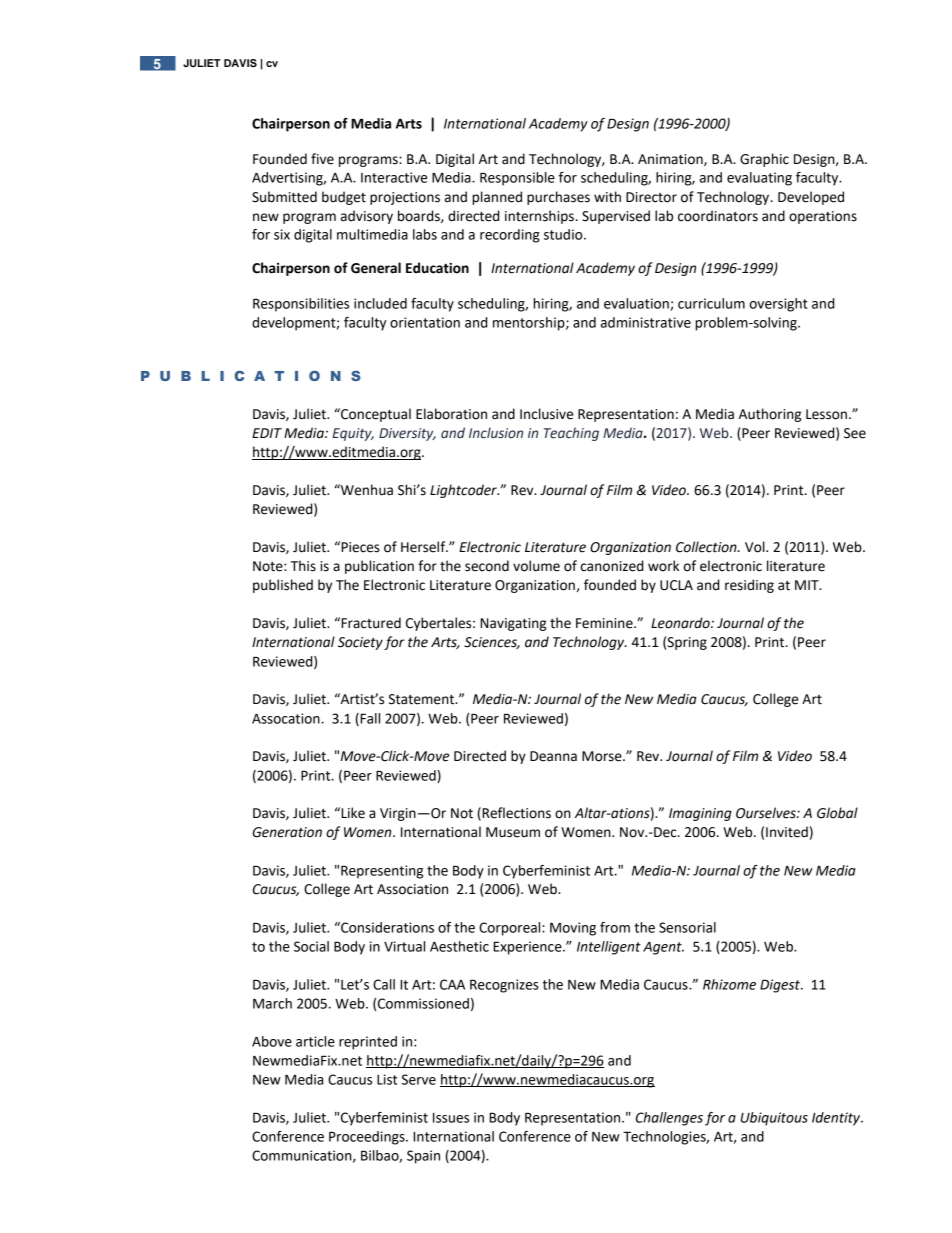  What do you see at coordinates (767, 813) in the screenshot?
I see `Ourselves` at bounding box center [767, 813].
